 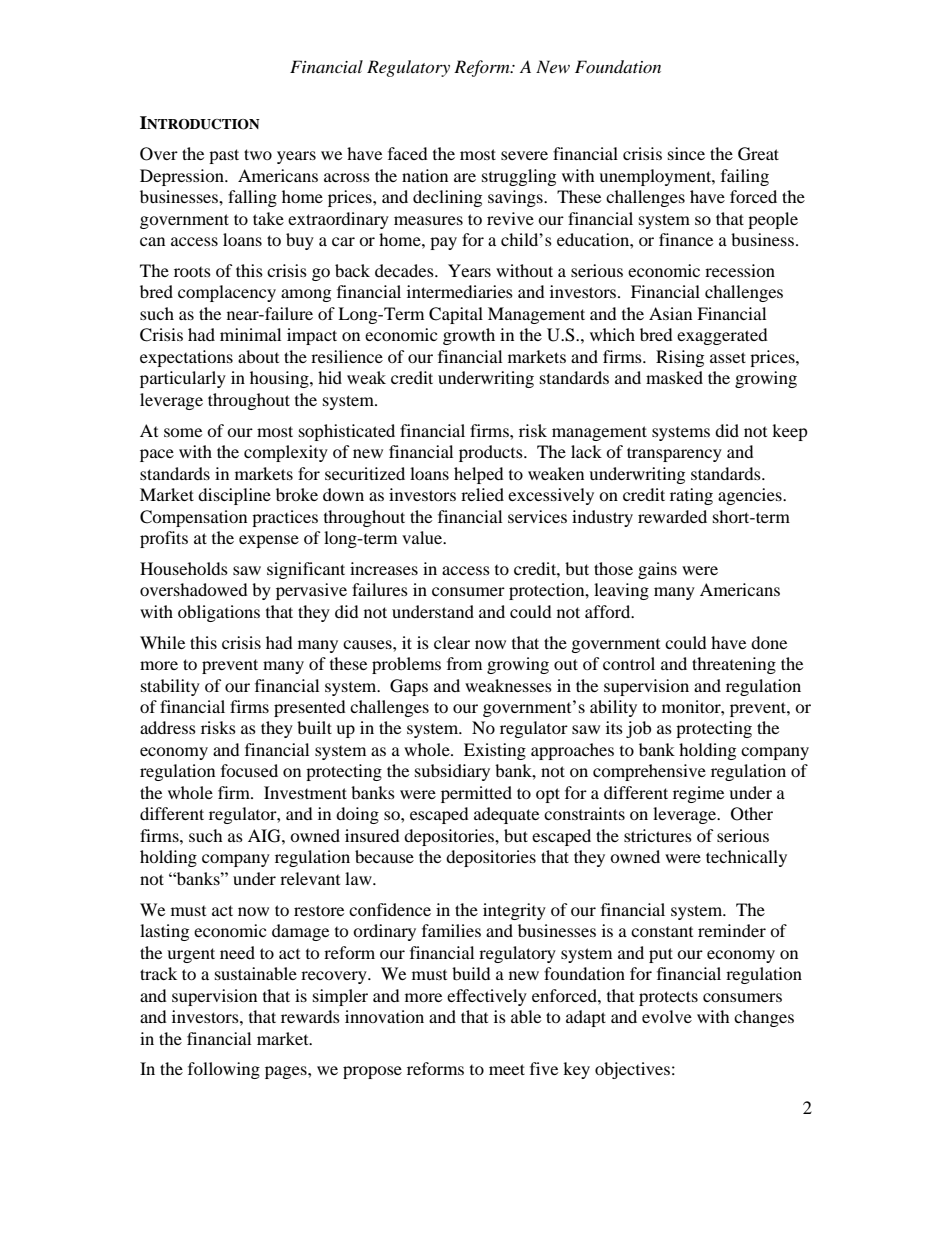 I want to click on declining, so click(x=447, y=198).
